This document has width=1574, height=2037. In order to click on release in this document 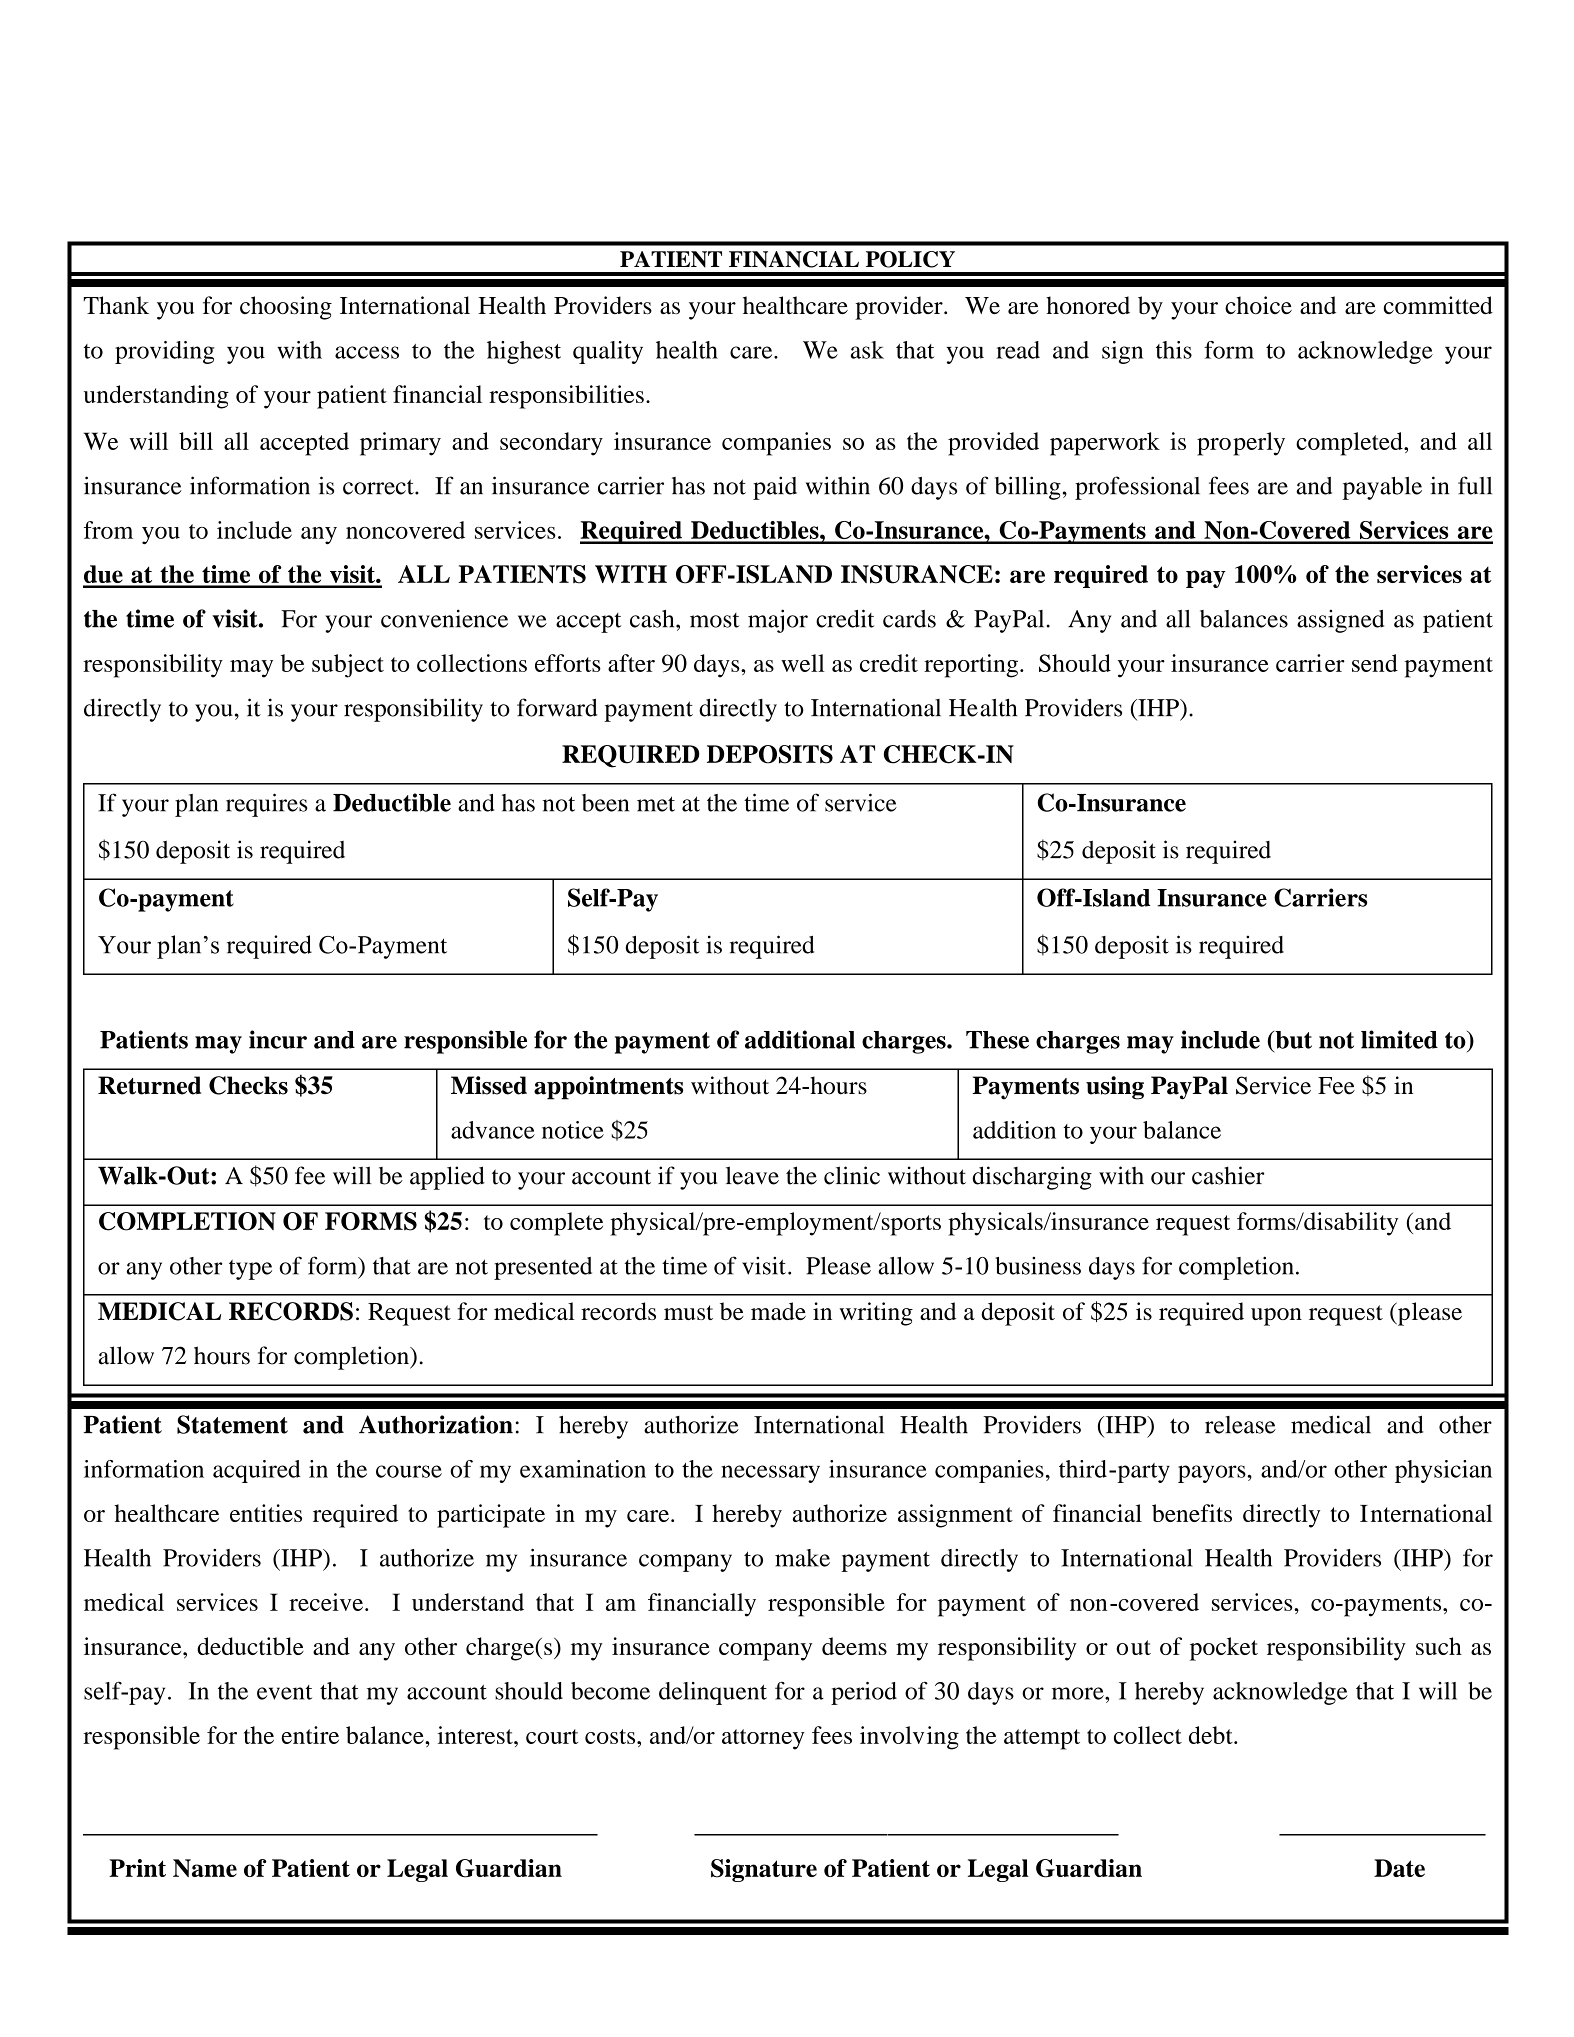, I will do `click(1240, 1425)`.
